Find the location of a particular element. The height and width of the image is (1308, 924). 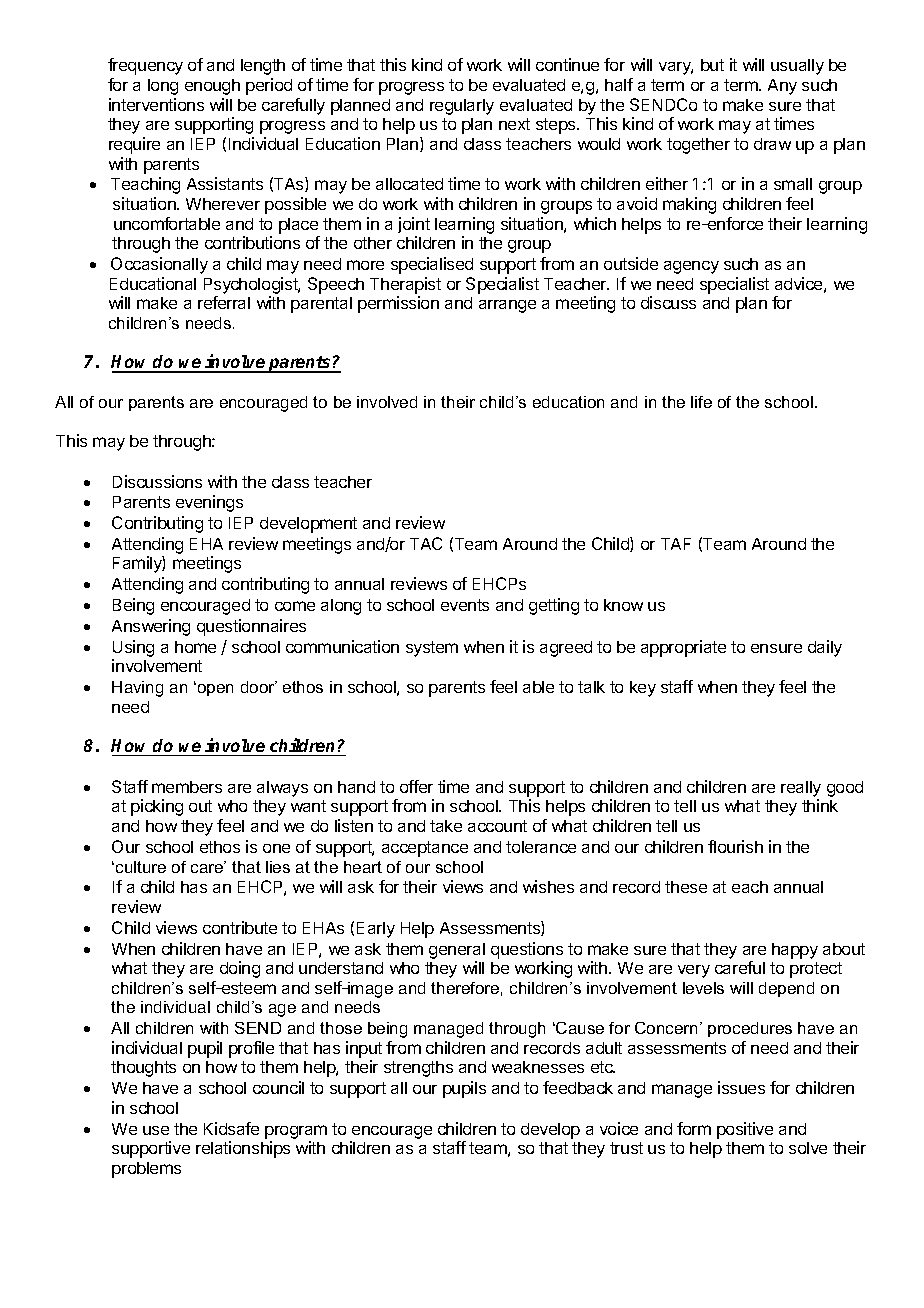

evenings is located at coordinates (209, 503).
